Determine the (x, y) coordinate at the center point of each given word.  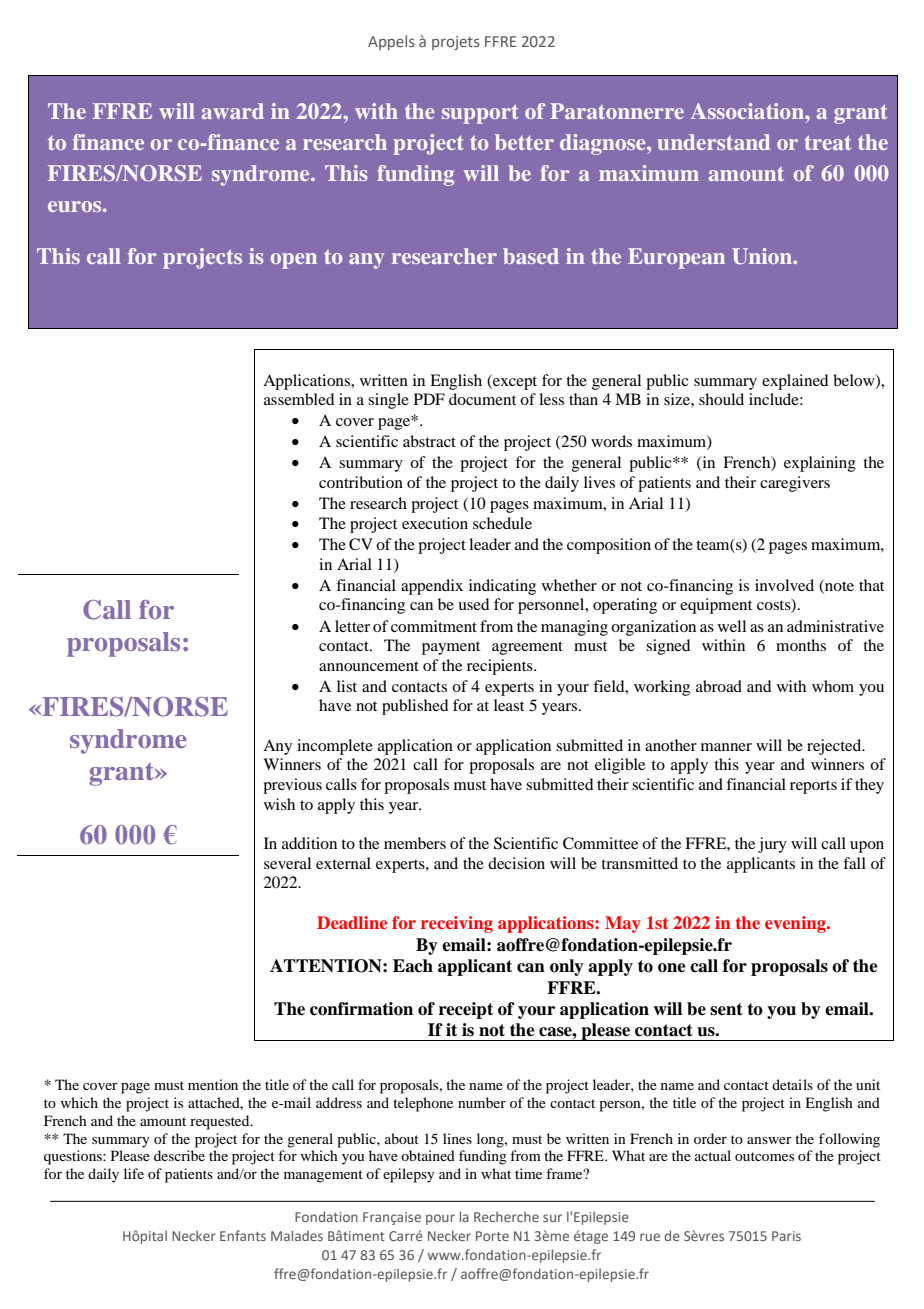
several (287, 863)
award (233, 111)
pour (440, 1219)
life (134, 1173)
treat (828, 142)
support (480, 114)
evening (796, 924)
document (482, 399)
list (347, 686)
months (801, 645)
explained (795, 382)
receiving (457, 924)
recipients (501, 667)
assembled (299, 399)
